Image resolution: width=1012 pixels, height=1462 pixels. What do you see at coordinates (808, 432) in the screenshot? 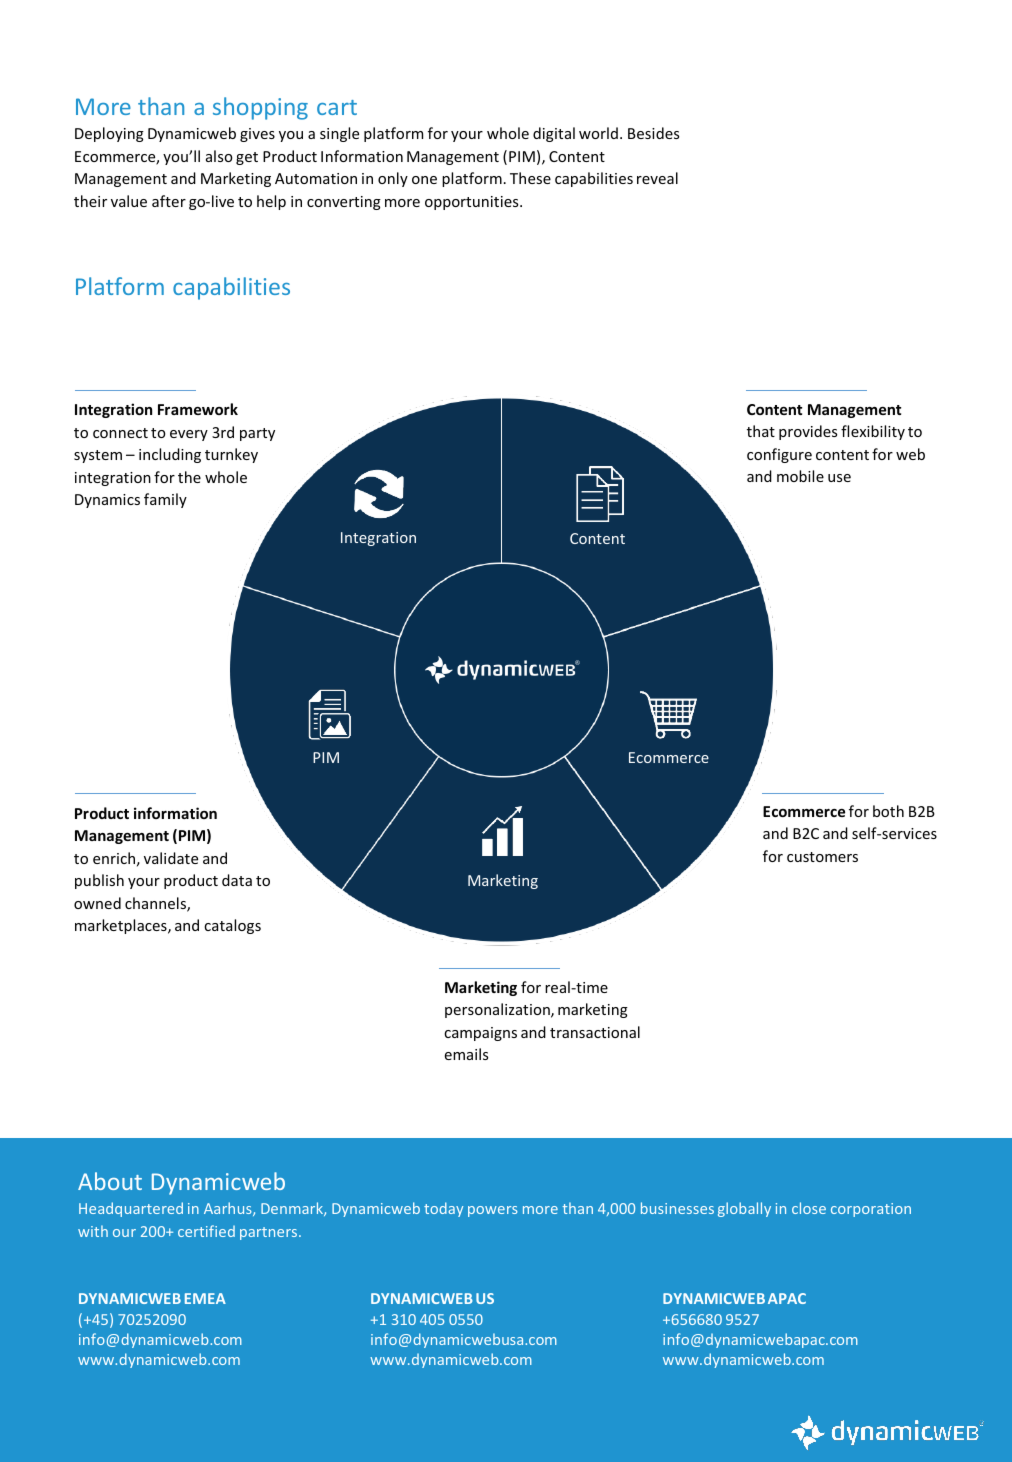
I see `provides` at bounding box center [808, 432].
